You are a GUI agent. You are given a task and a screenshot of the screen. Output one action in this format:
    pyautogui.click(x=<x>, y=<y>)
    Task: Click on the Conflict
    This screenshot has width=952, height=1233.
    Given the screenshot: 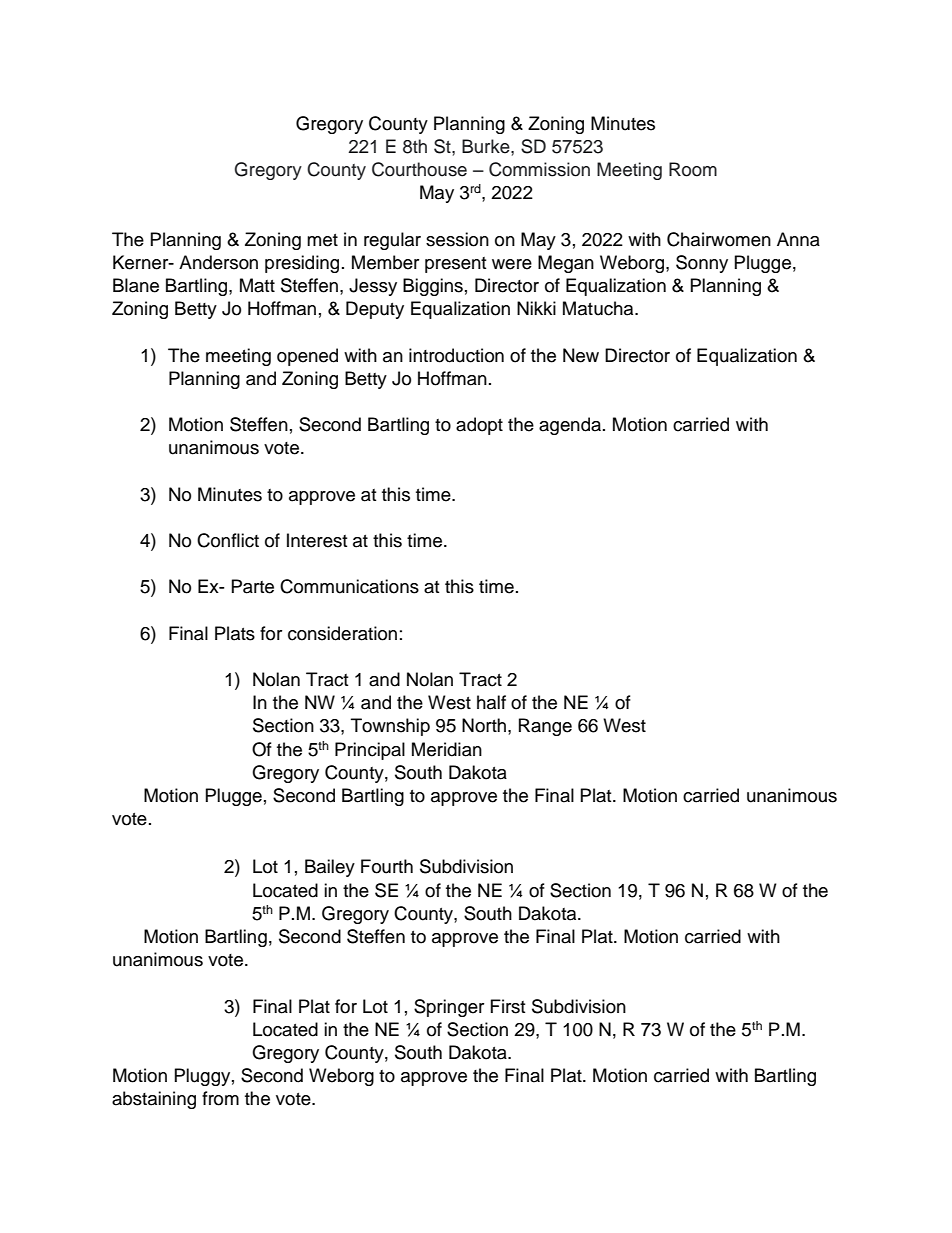 What is the action you would take?
    pyautogui.click(x=228, y=540)
